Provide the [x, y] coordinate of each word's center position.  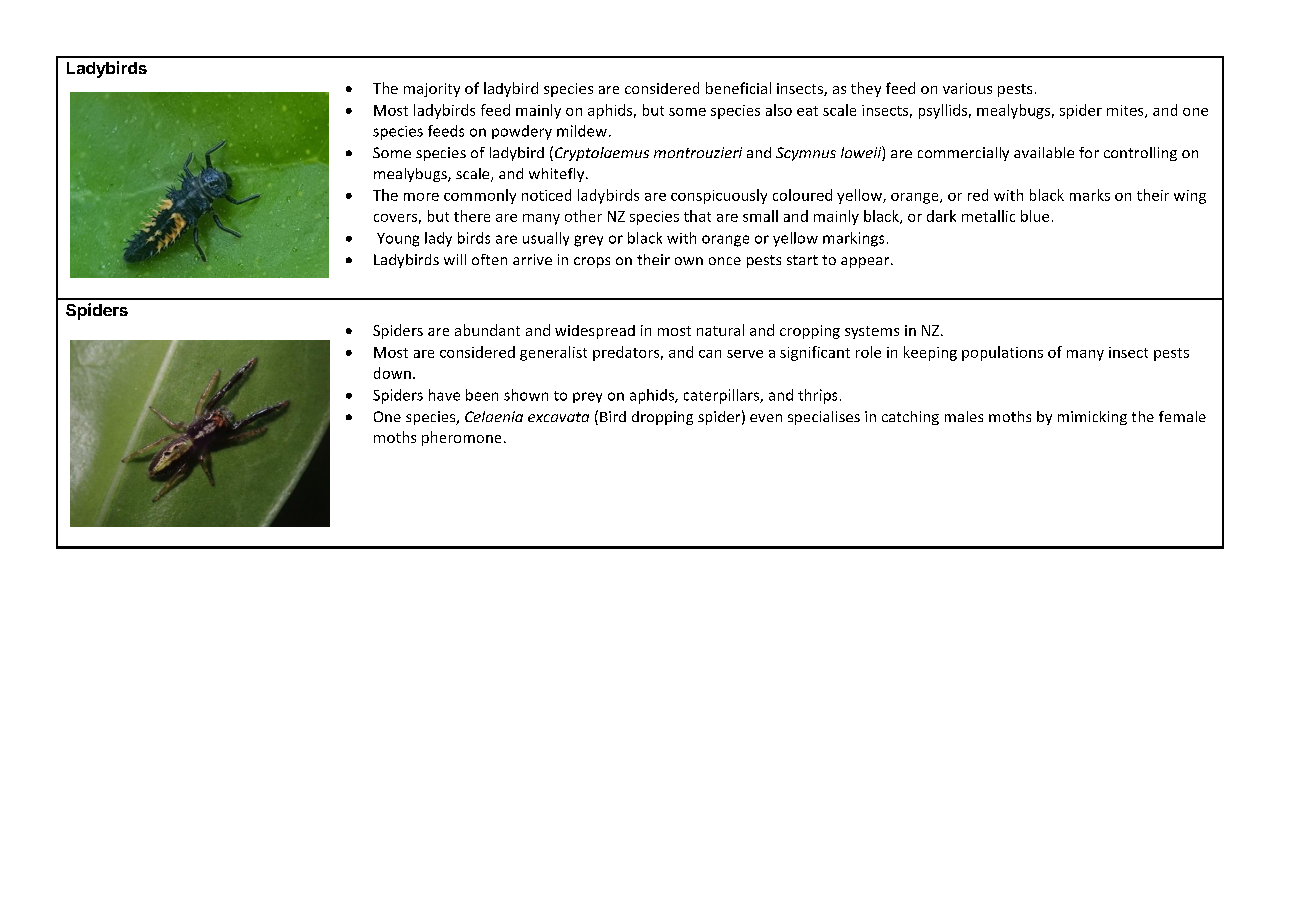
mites [1126, 111]
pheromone [461, 438]
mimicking [1092, 418]
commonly [480, 196]
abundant [487, 330]
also [779, 110]
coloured [802, 195]
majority [432, 90]
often [489, 259]
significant [815, 353]
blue [1035, 216]
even [766, 418]
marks [1090, 195]
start [802, 260]
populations [1002, 353]
